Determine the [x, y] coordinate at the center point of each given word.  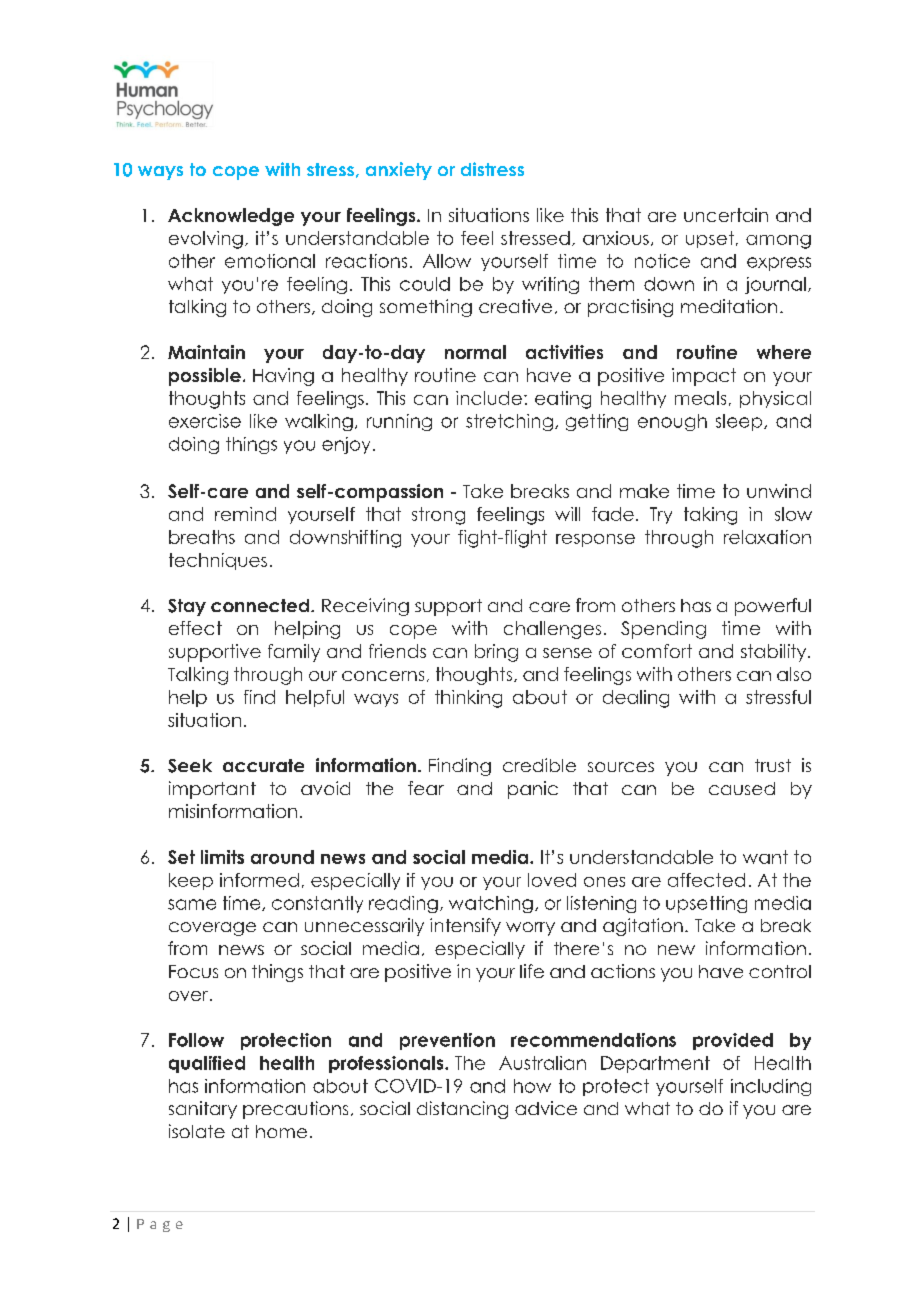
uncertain [726, 215]
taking [710, 516]
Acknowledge [231, 217]
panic [533, 790]
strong [438, 516]
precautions [295, 1110]
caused [742, 788]
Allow [447, 261]
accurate [263, 765]
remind [245, 514]
